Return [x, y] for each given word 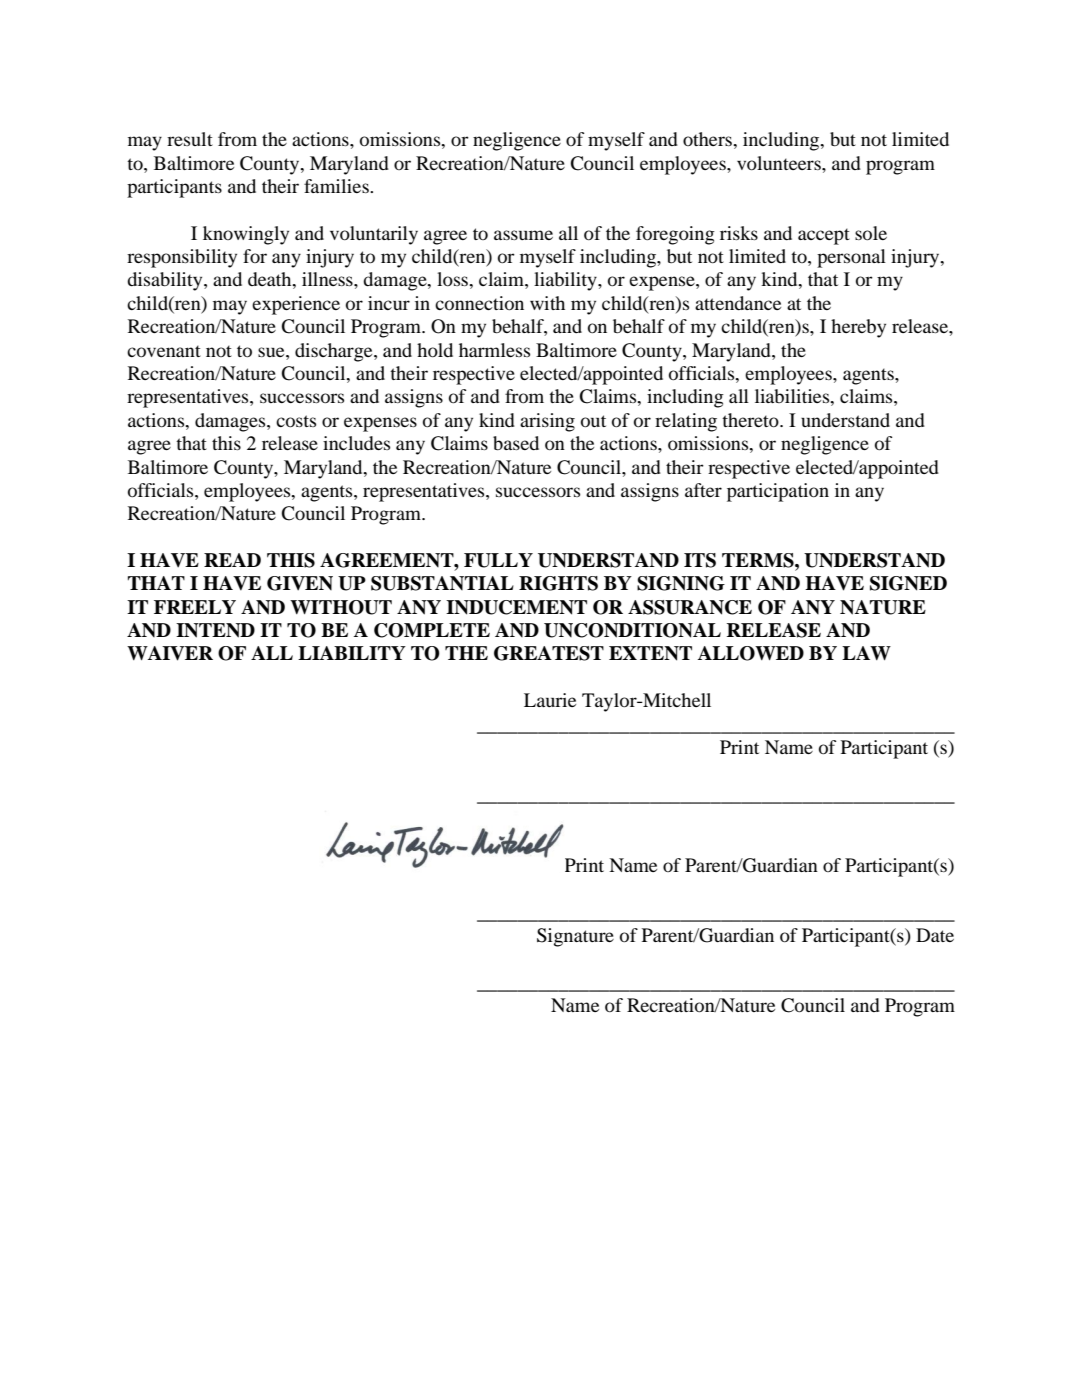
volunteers [780, 163]
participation [778, 492]
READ [232, 560]
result [190, 139]
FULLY [498, 560]
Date [935, 935]
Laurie [550, 700]
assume [523, 235]
